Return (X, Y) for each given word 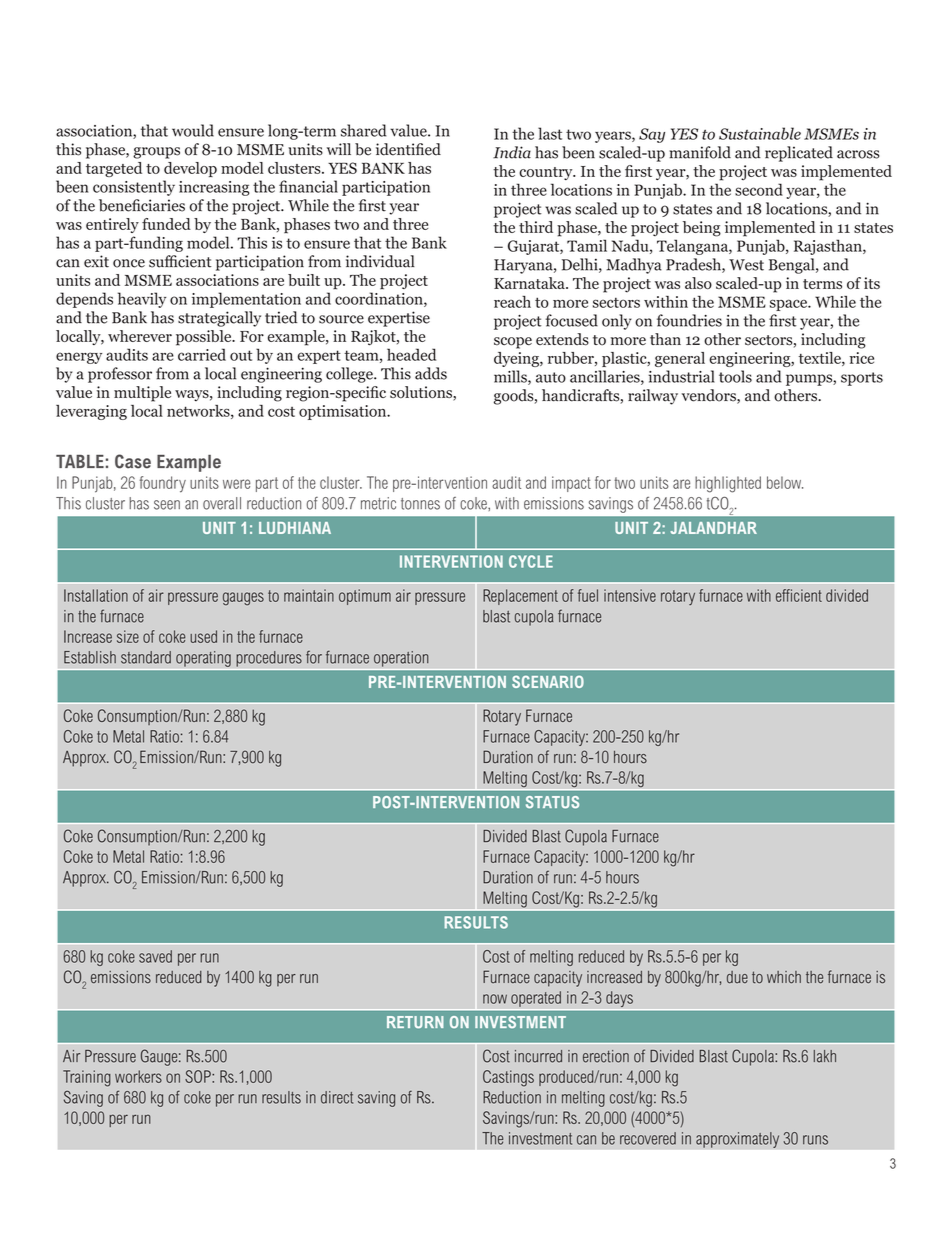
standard (146, 657)
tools (735, 376)
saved (155, 956)
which (784, 977)
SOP (199, 1076)
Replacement (520, 597)
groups (156, 153)
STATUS (552, 802)
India (512, 152)
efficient (799, 595)
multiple (142, 394)
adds (431, 373)
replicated (799, 154)
